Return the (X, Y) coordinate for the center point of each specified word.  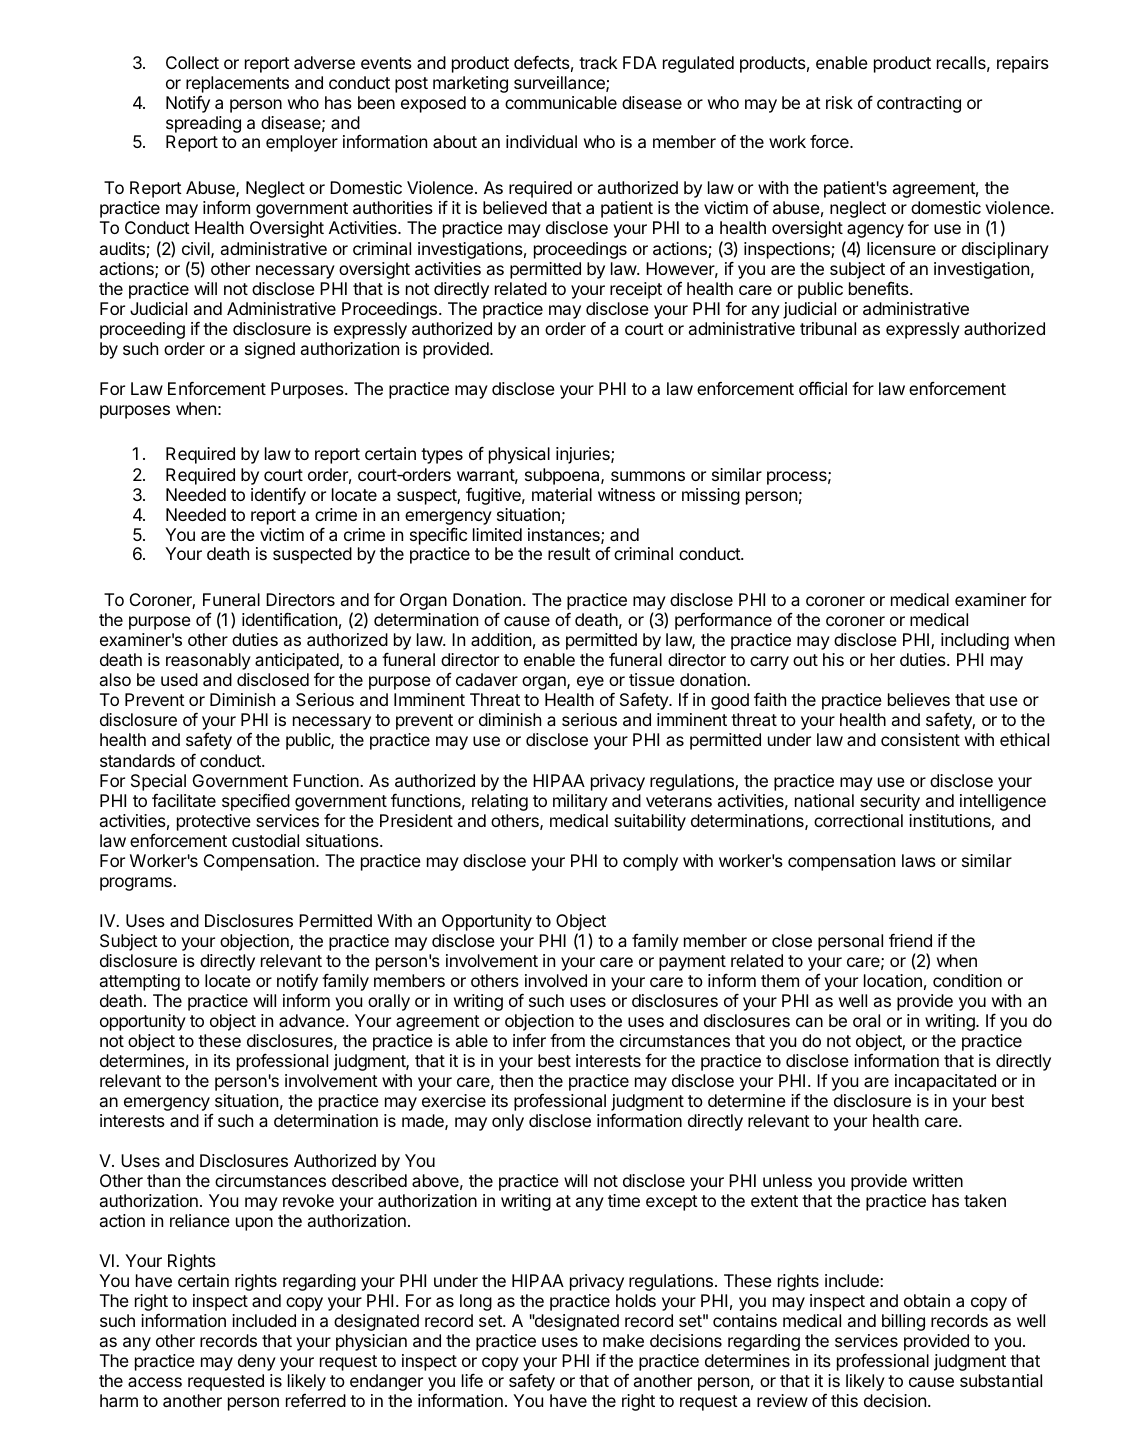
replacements (237, 84)
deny (257, 1362)
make (623, 1340)
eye (590, 683)
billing (903, 1322)
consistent (920, 739)
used (179, 679)
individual (541, 141)
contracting (919, 104)
